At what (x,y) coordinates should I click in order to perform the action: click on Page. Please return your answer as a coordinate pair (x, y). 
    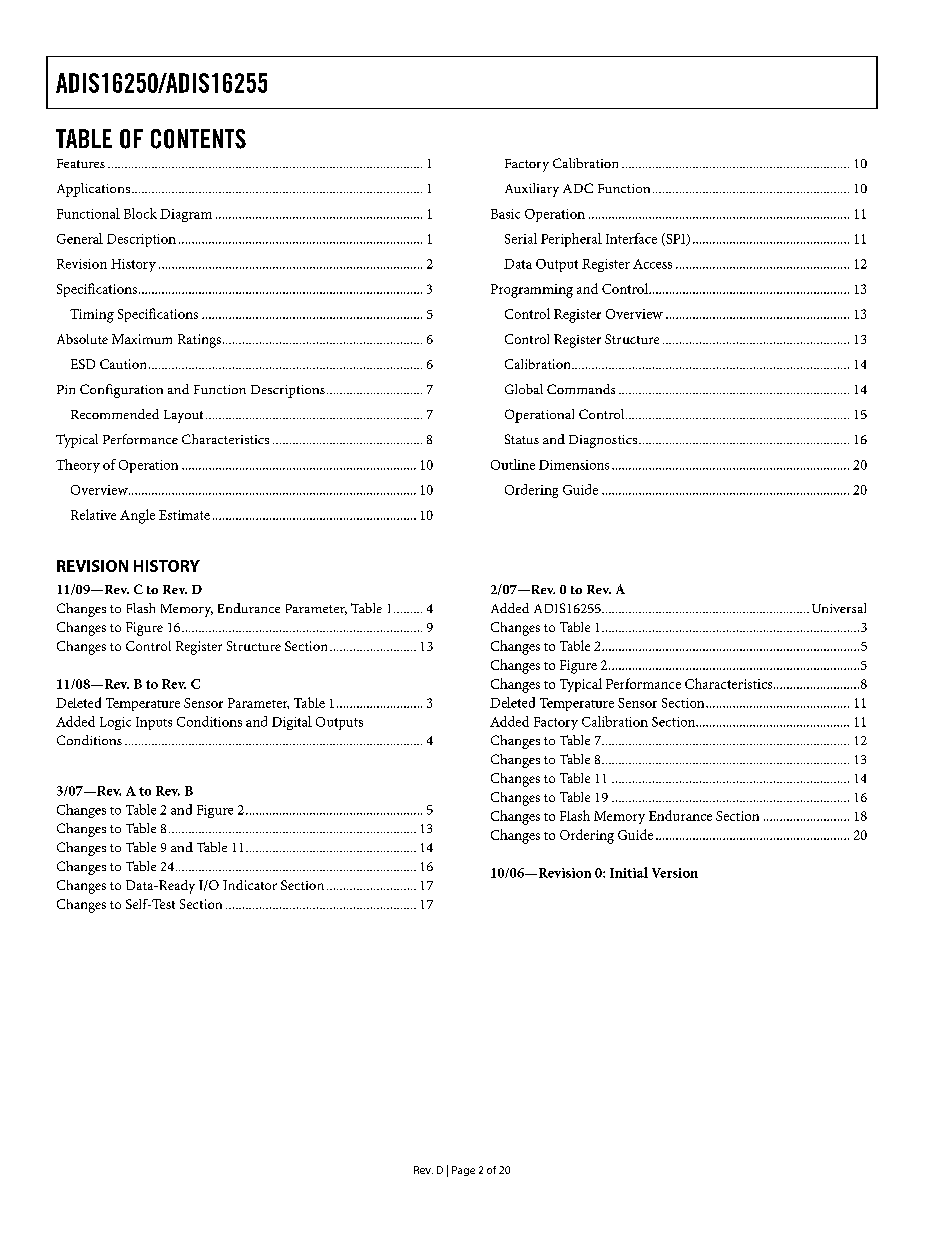
    Looking at the image, I should click on (463, 1171).
